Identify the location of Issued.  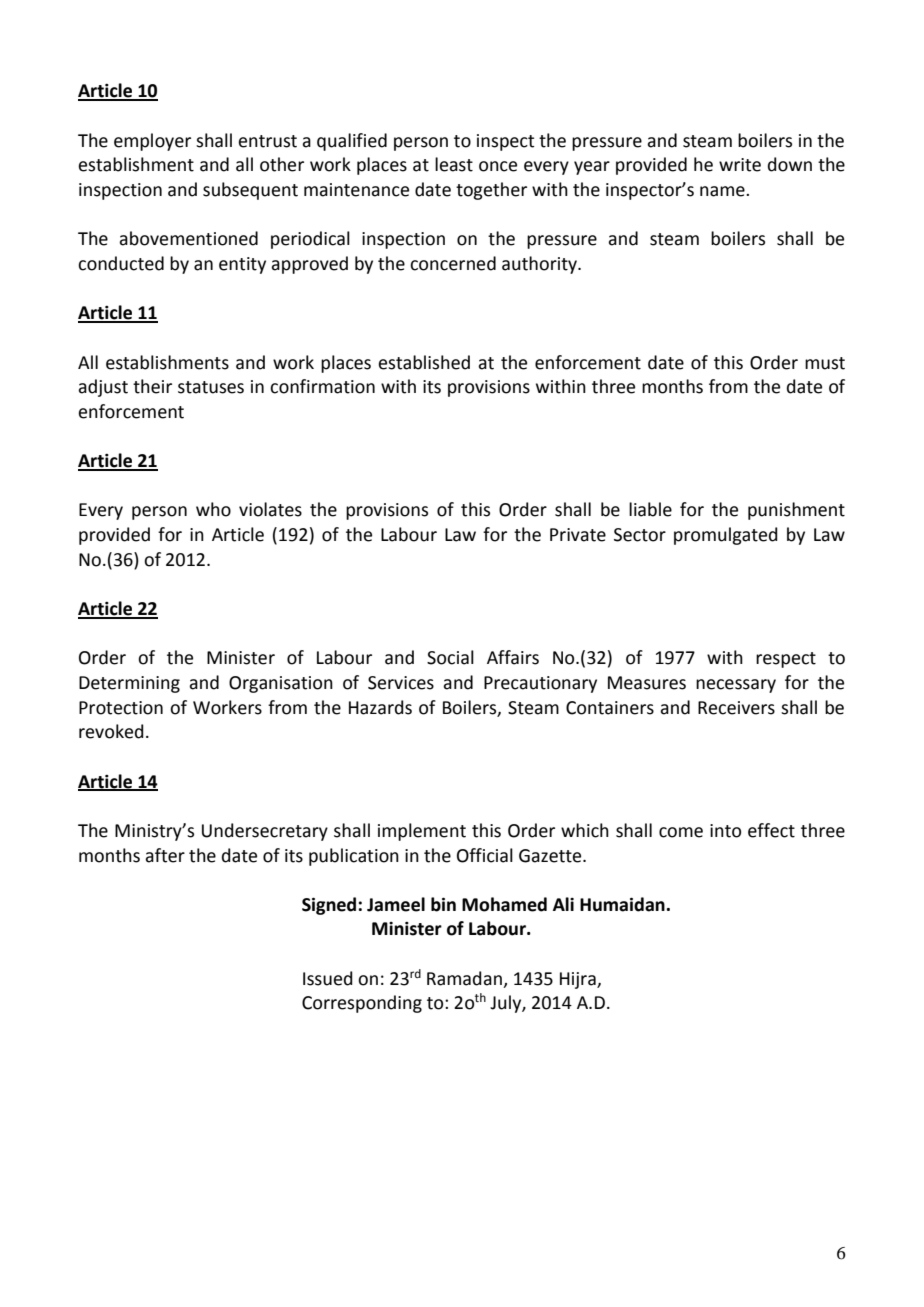
(328, 978).
